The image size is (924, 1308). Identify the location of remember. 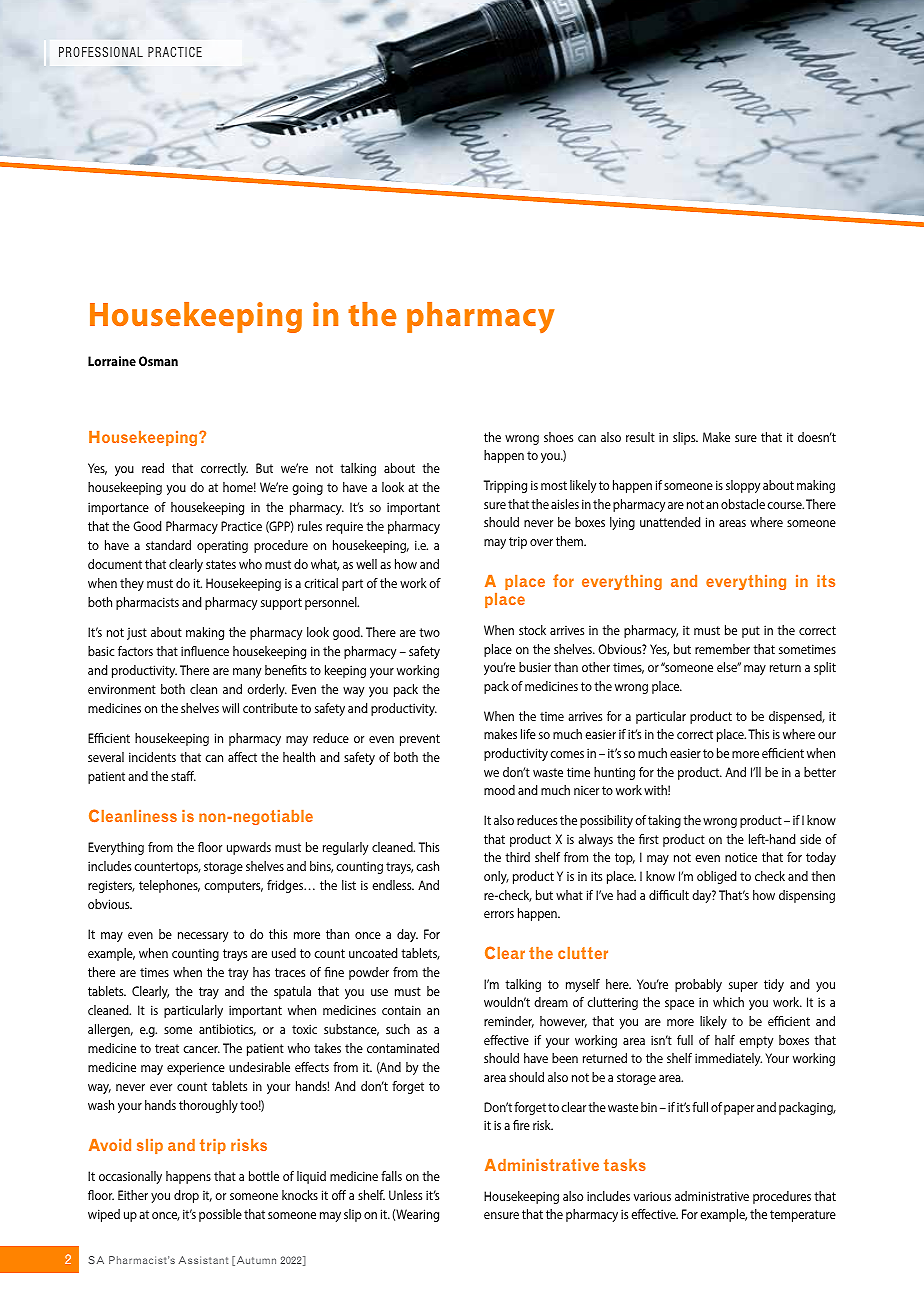
(722, 649).
